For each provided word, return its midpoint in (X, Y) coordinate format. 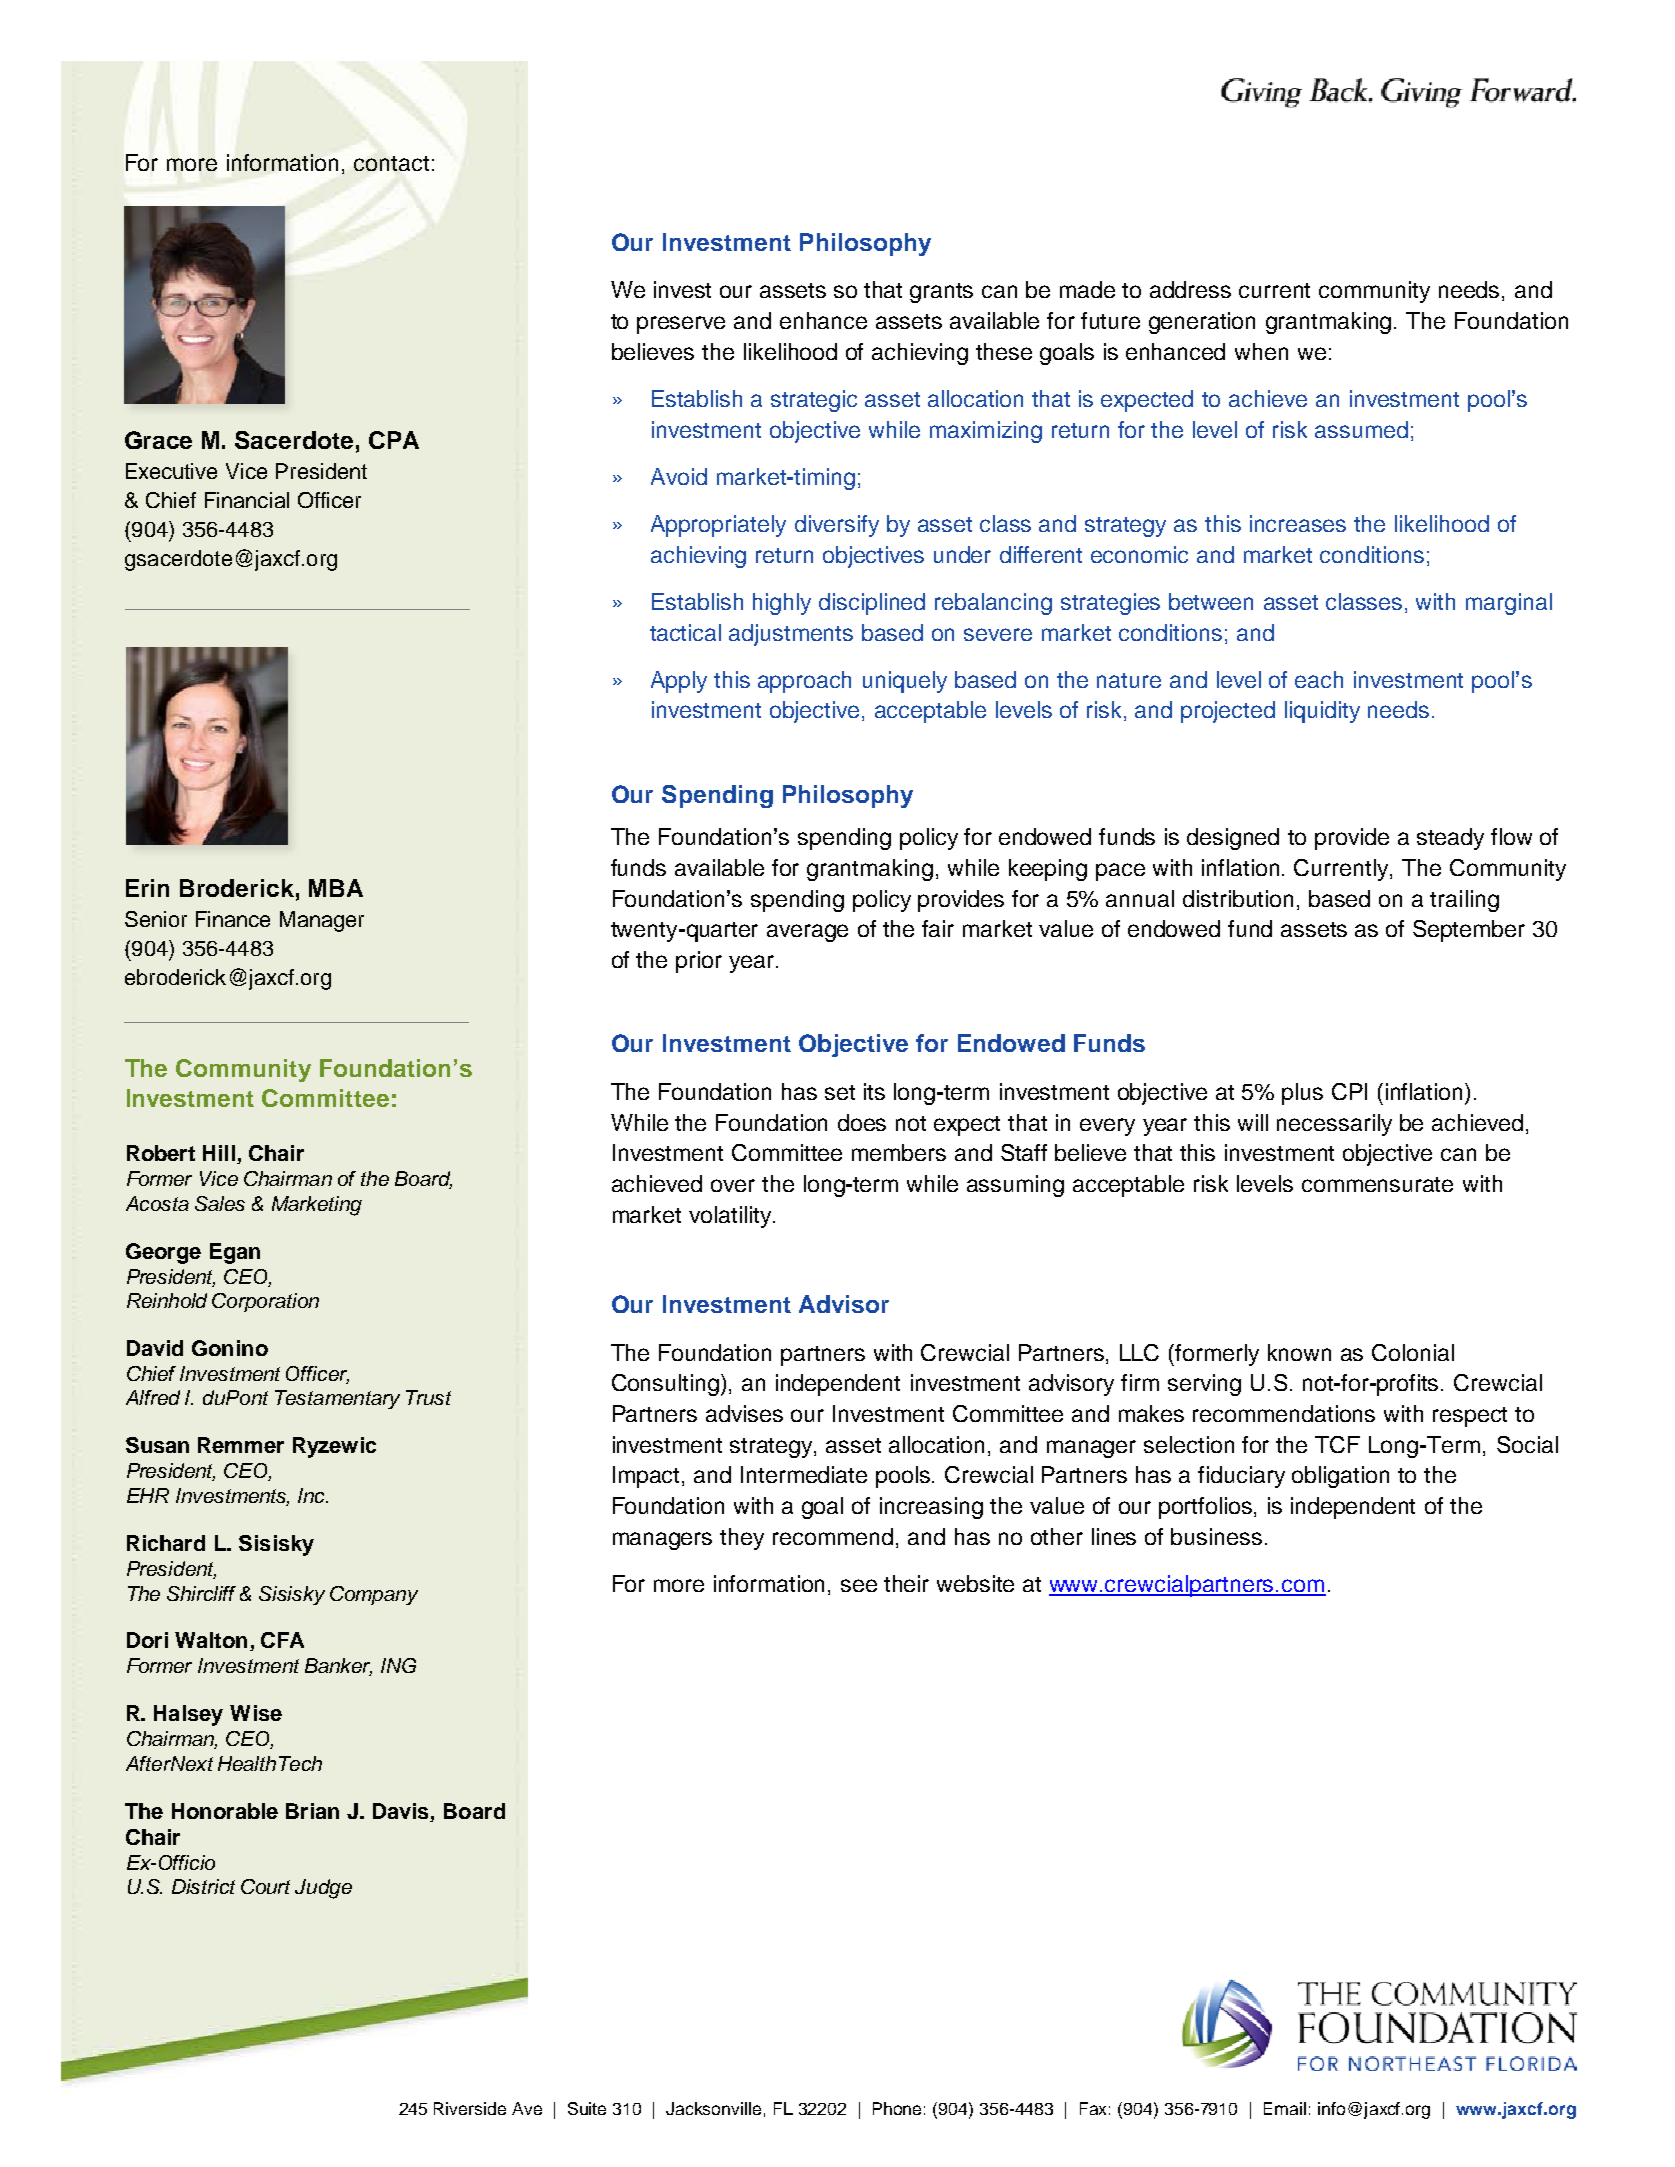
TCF (1337, 1444)
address (1190, 289)
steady (1450, 839)
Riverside (470, 2108)
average (807, 933)
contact (391, 163)
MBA (336, 888)
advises (744, 1413)
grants (941, 293)
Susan (157, 1445)
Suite (587, 2108)
